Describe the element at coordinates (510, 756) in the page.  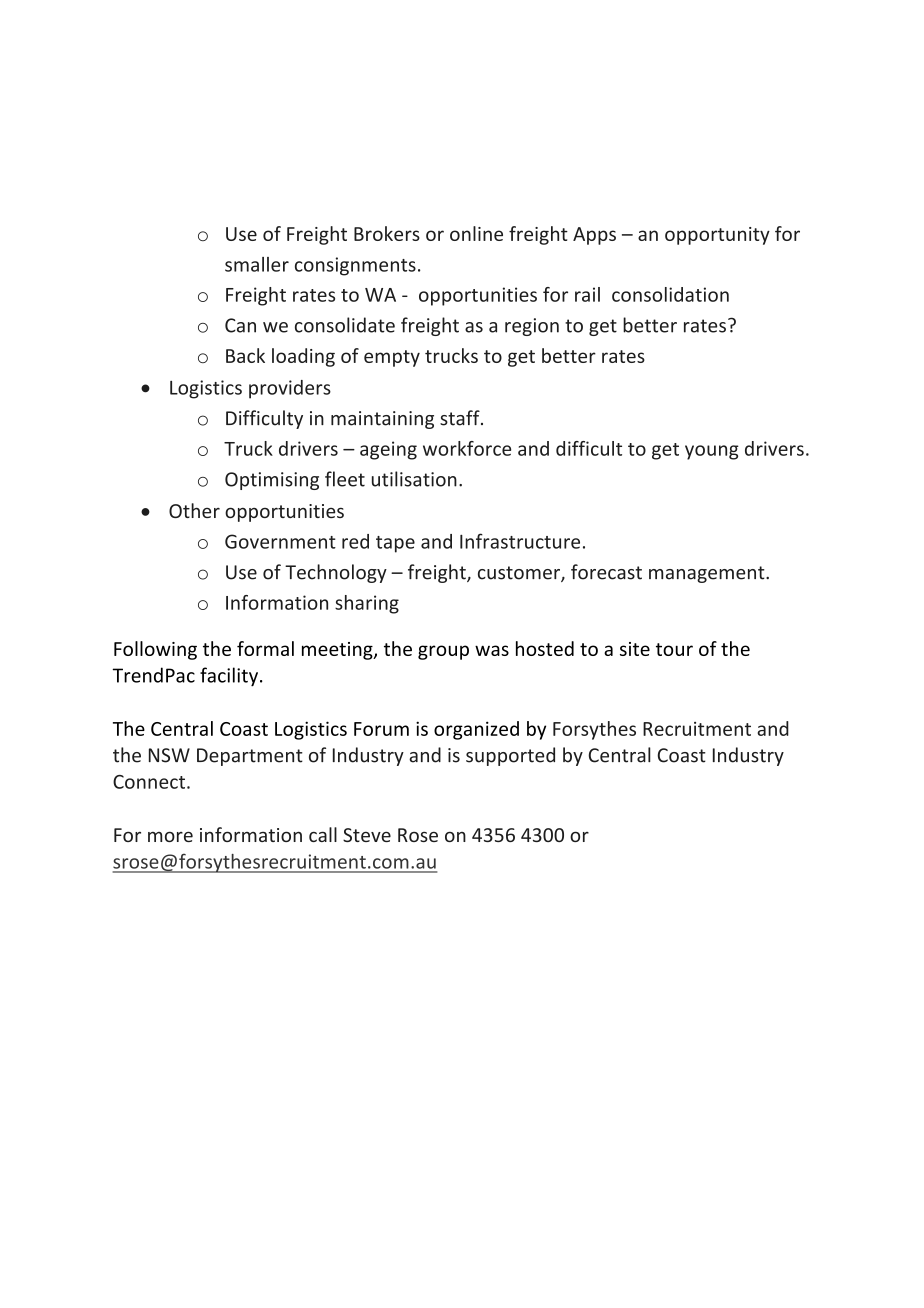
I see `supported` at that location.
